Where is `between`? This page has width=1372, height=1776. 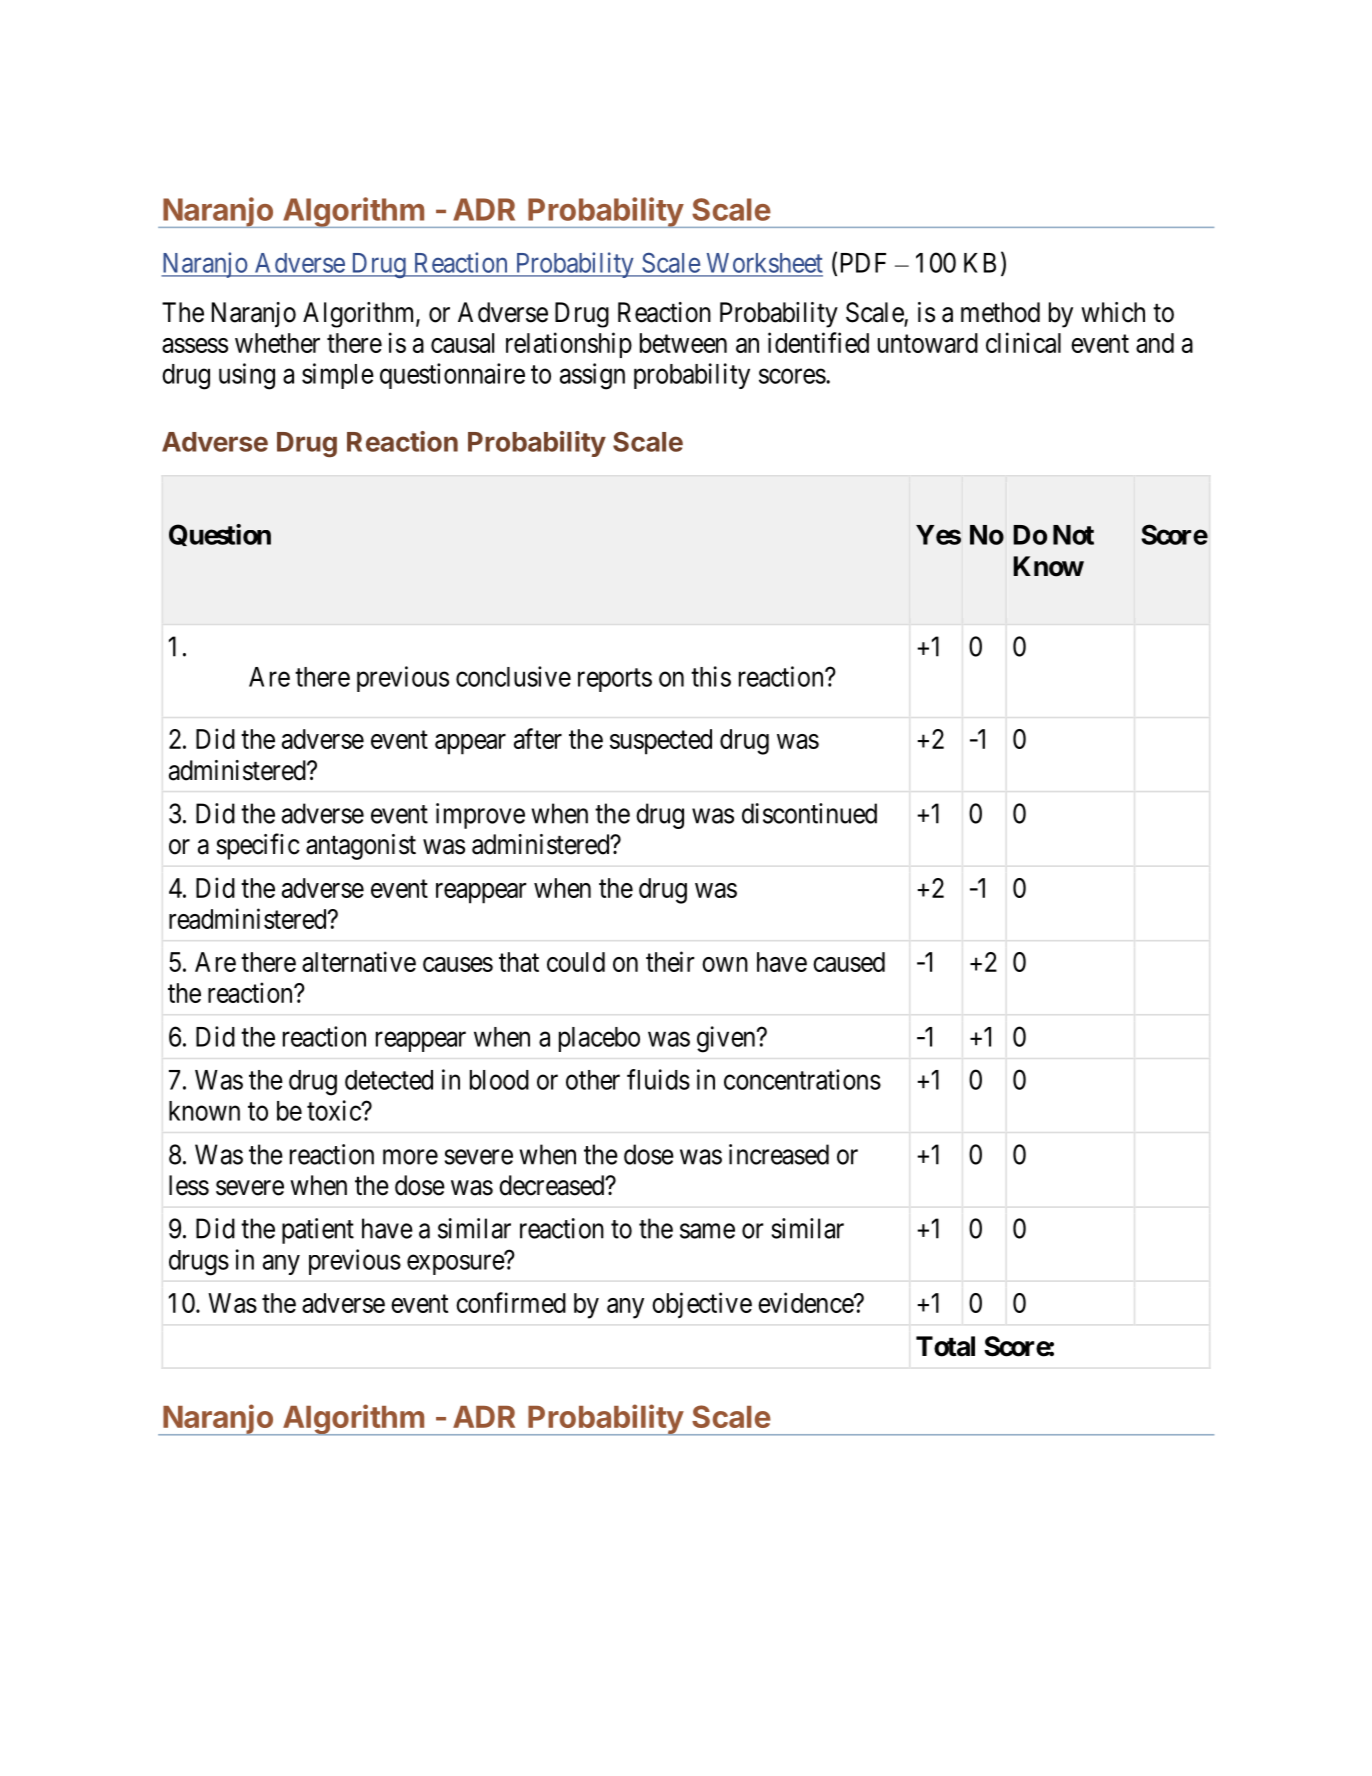
between is located at coordinates (683, 343).
